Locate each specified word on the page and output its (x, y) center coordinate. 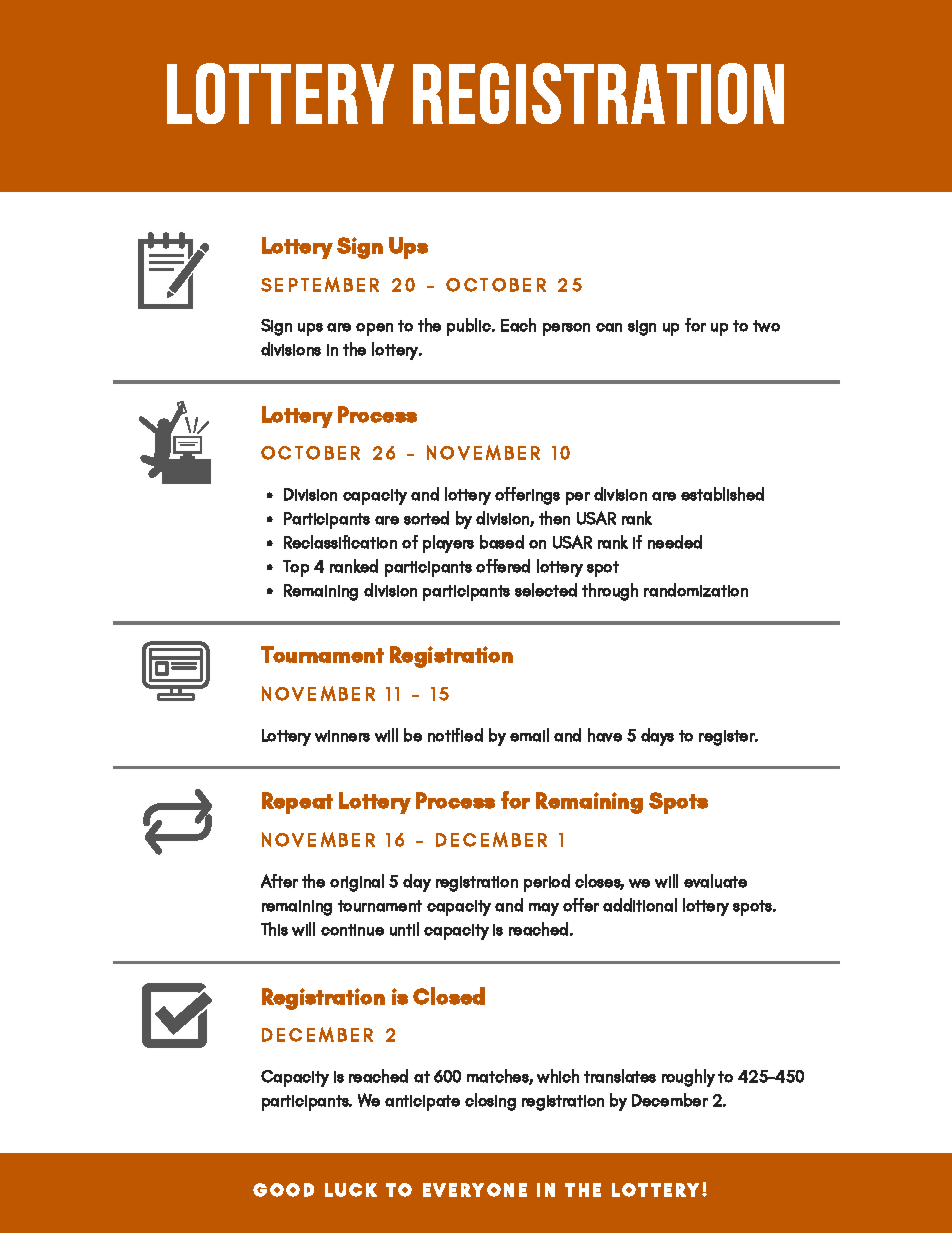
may (544, 909)
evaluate (715, 881)
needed (675, 542)
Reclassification (340, 542)
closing (490, 1102)
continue (352, 930)
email (529, 735)
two (766, 326)
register (728, 738)
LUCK (351, 1190)
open (374, 329)
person (566, 329)
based (502, 542)
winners (342, 736)
